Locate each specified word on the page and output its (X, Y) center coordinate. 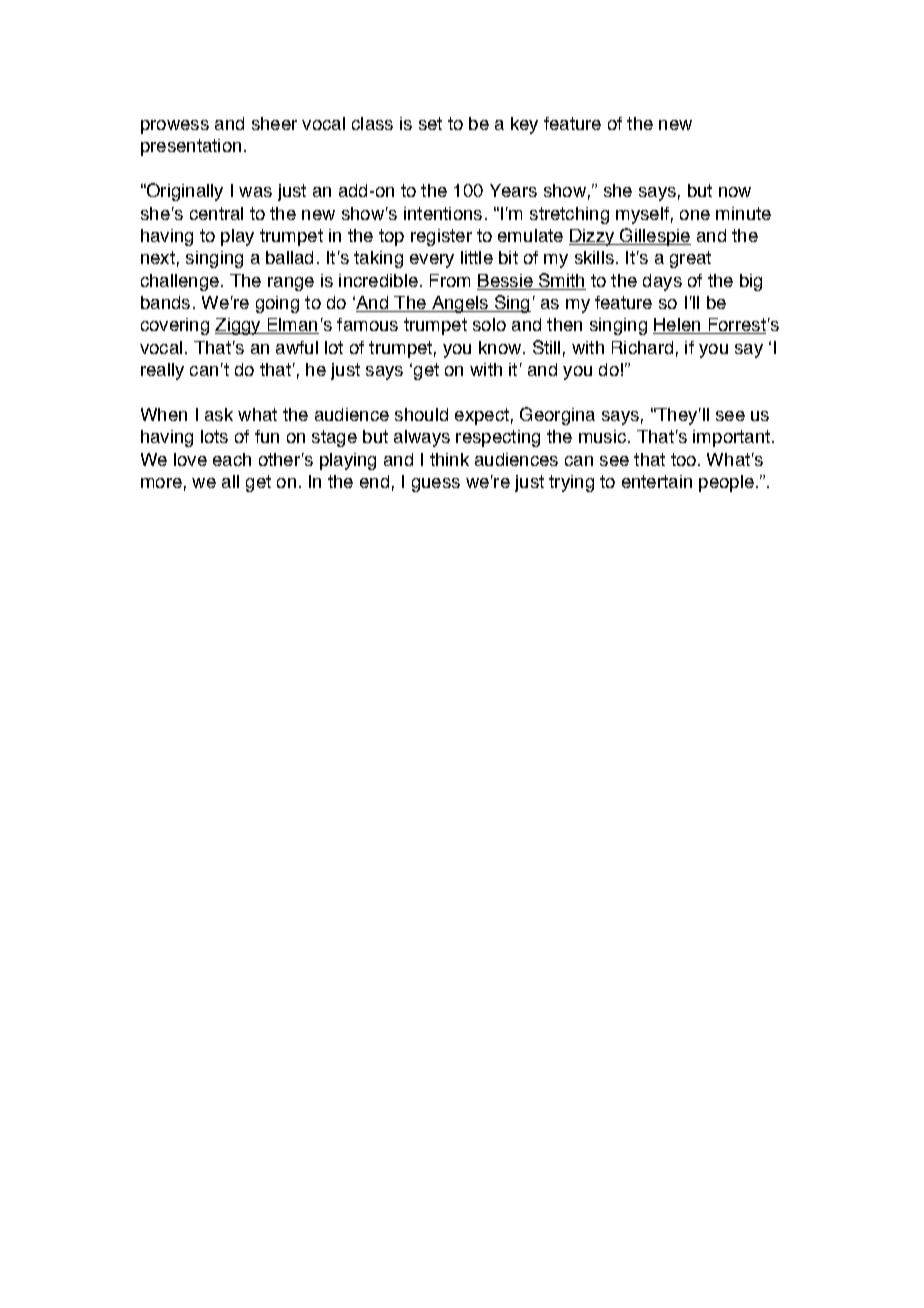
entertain (657, 481)
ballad (289, 257)
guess (436, 485)
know (500, 347)
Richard (642, 347)
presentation (191, 147)
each (232, 459)
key (524, 125)
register (441, 237)
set (430, 123)
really (162, 371)
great (690, 259)
